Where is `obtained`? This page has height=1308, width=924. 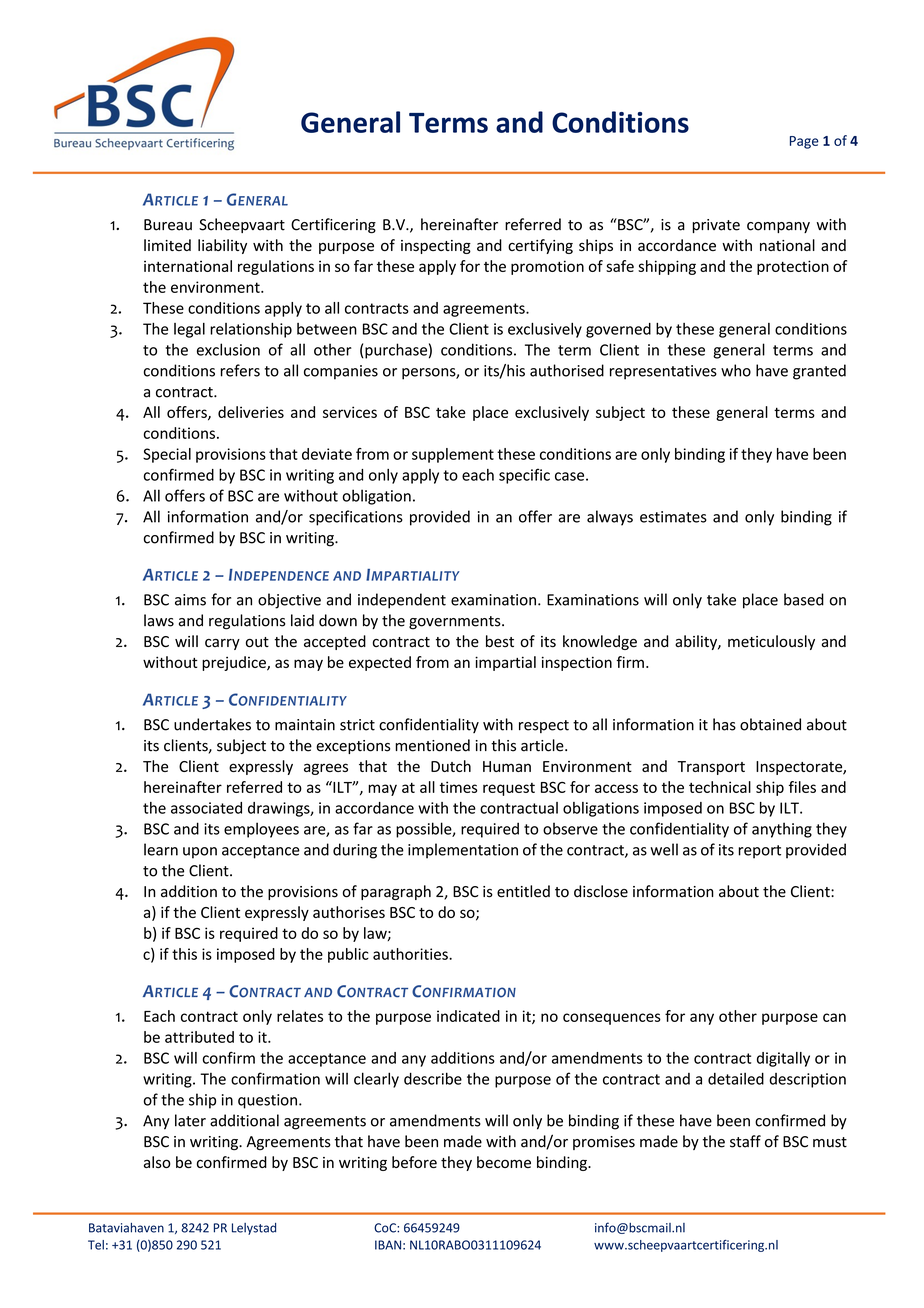
obtained is located at coordinates (770, 724).
